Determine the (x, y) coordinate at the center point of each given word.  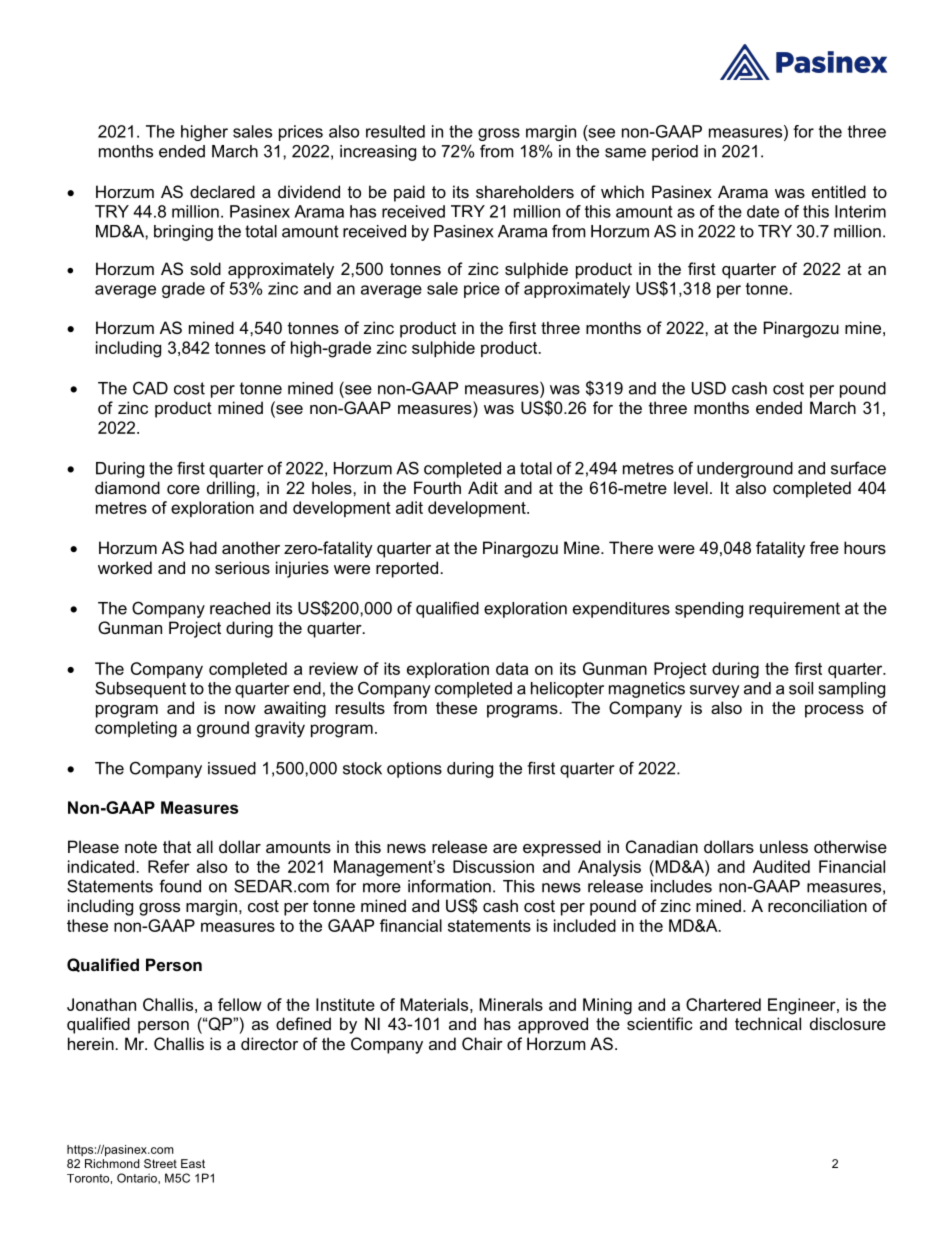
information (449, 886)
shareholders (525, 191)
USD (709, 388)
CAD (150, 388)
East (193, 1163)
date (763, 211)
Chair (482, 1043)
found (180, 886)
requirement (794, 610)
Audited (781, 866)
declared (222, 191)
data (512, 668)
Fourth (437, 487)
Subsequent (140, 689)
